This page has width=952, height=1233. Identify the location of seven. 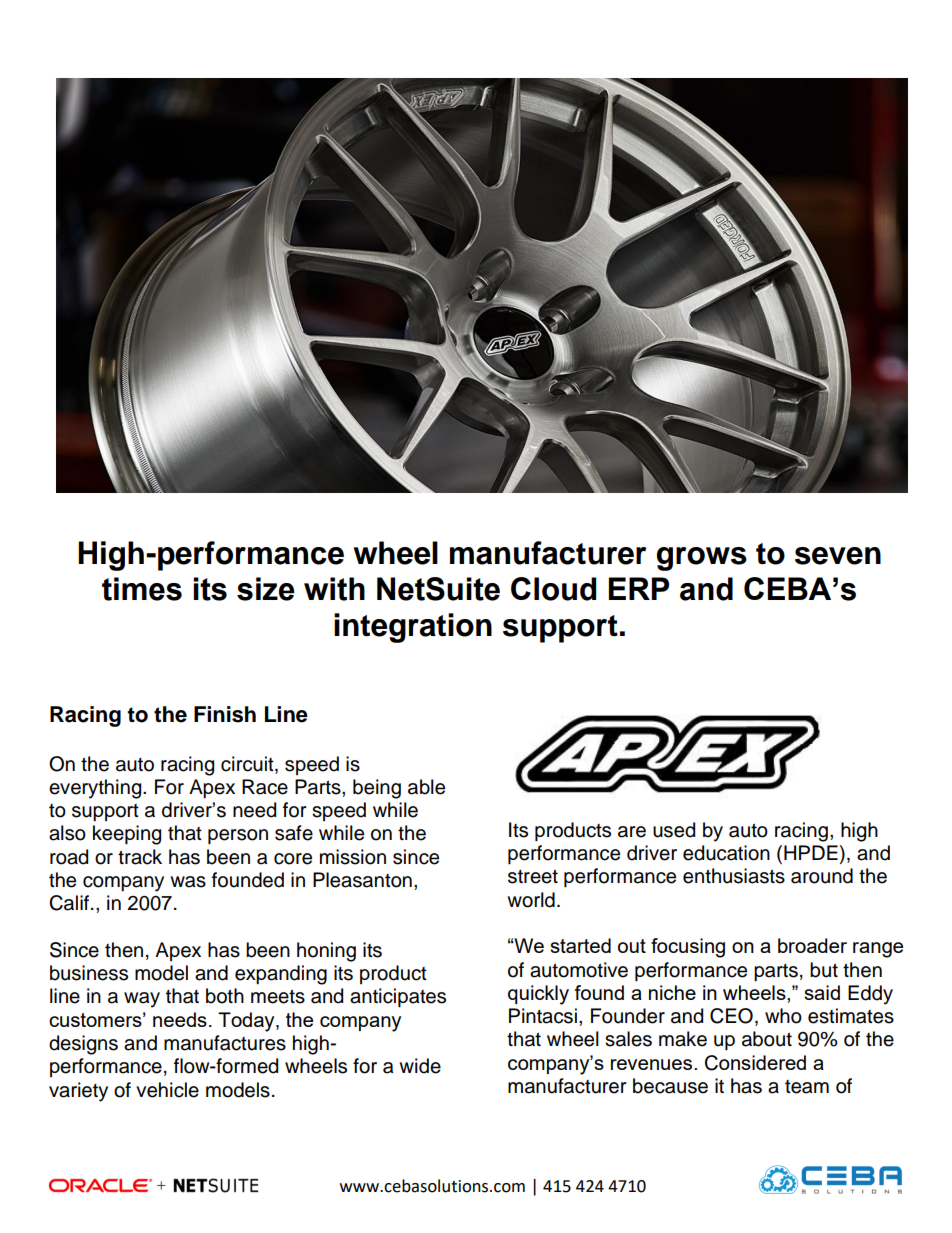
(838, 556).
